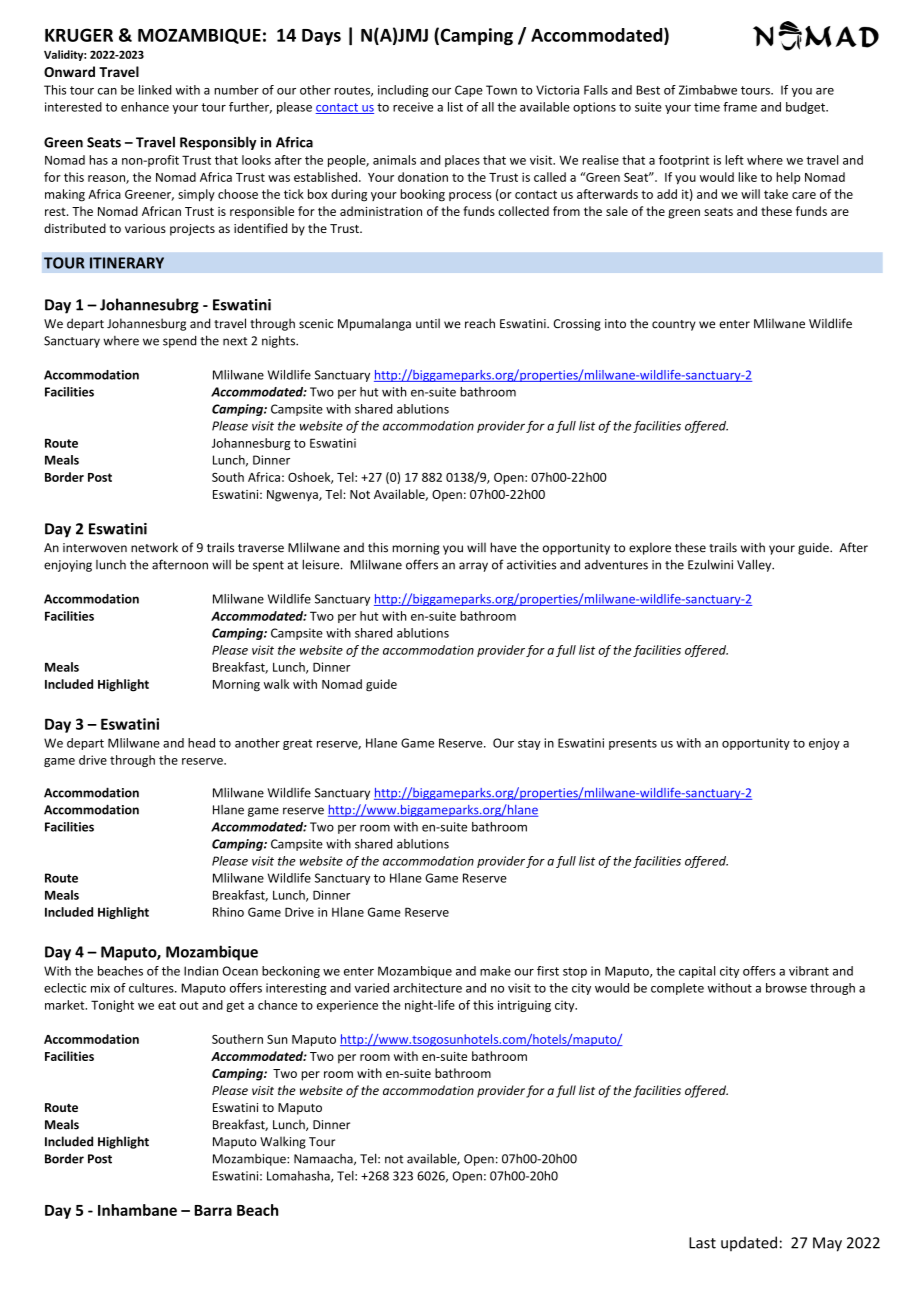 This image has height=1308, width=924. I want to click on spend, so click(179, 341).
